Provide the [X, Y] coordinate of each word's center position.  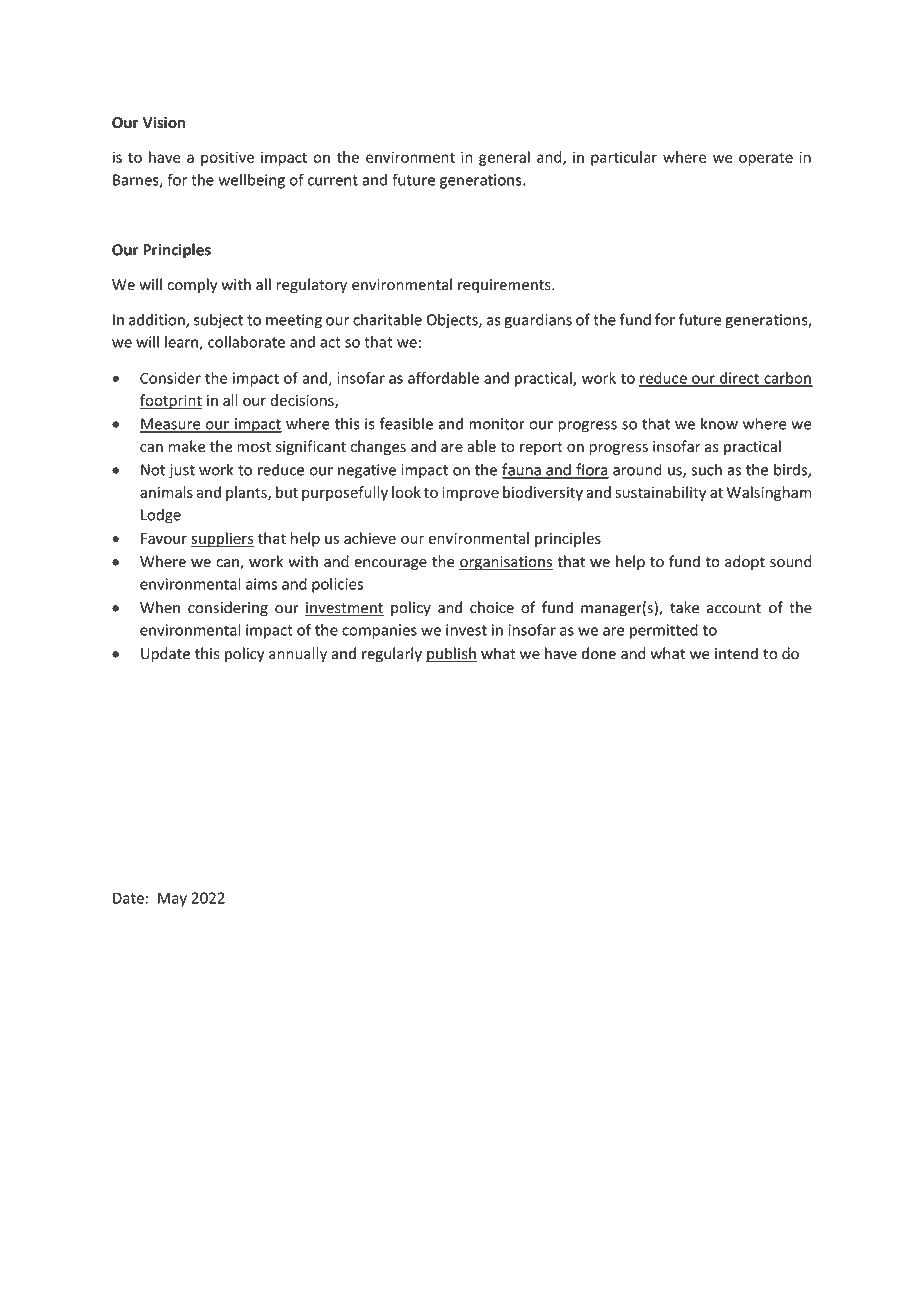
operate [766, 159]
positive [227, 158]
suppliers [222, 539]
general [504, 158]
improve [470, 494]
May [172, 899]
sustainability [660, 493]
